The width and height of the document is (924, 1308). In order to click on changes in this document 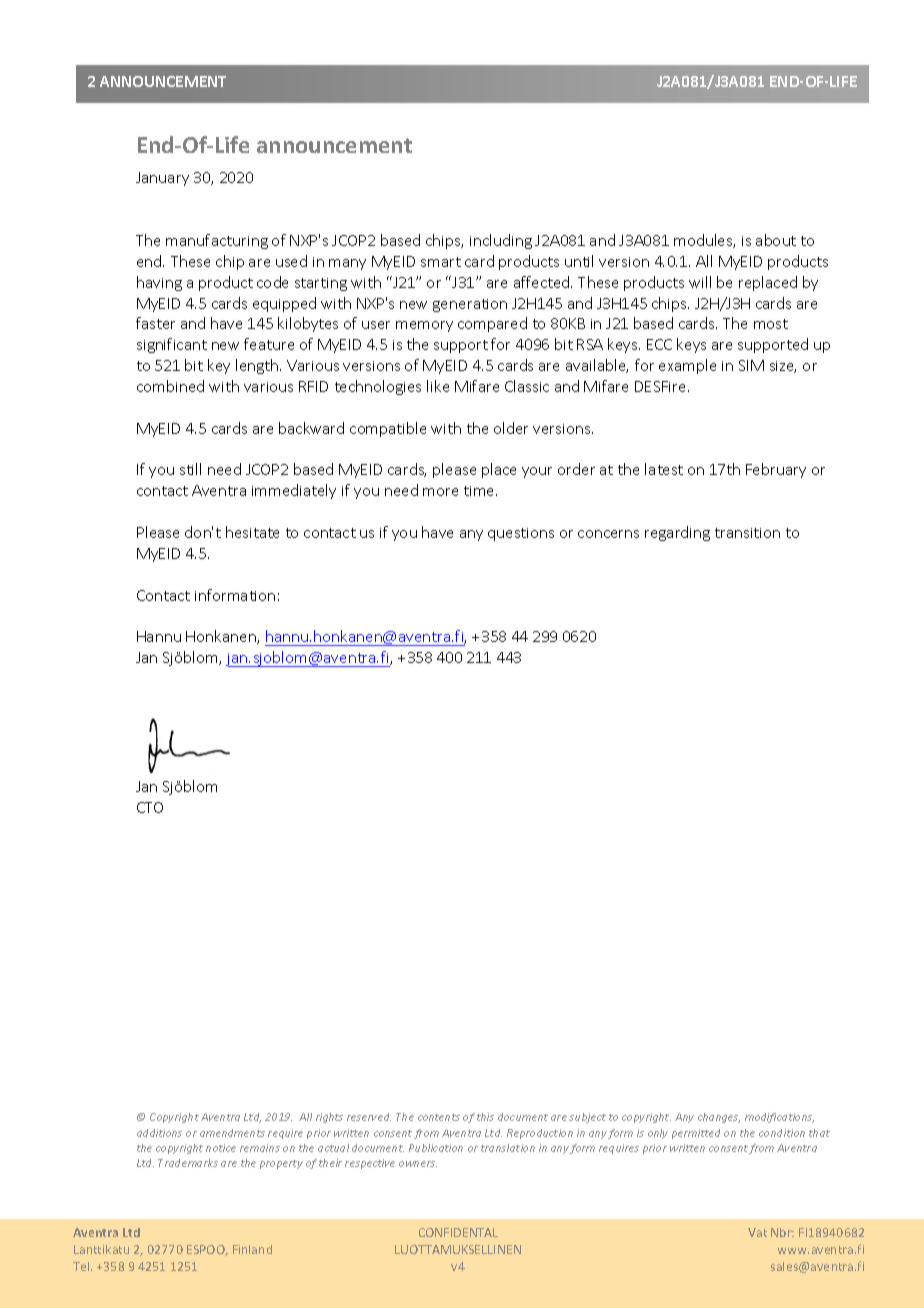, I will do `click(719, 1118)`.
